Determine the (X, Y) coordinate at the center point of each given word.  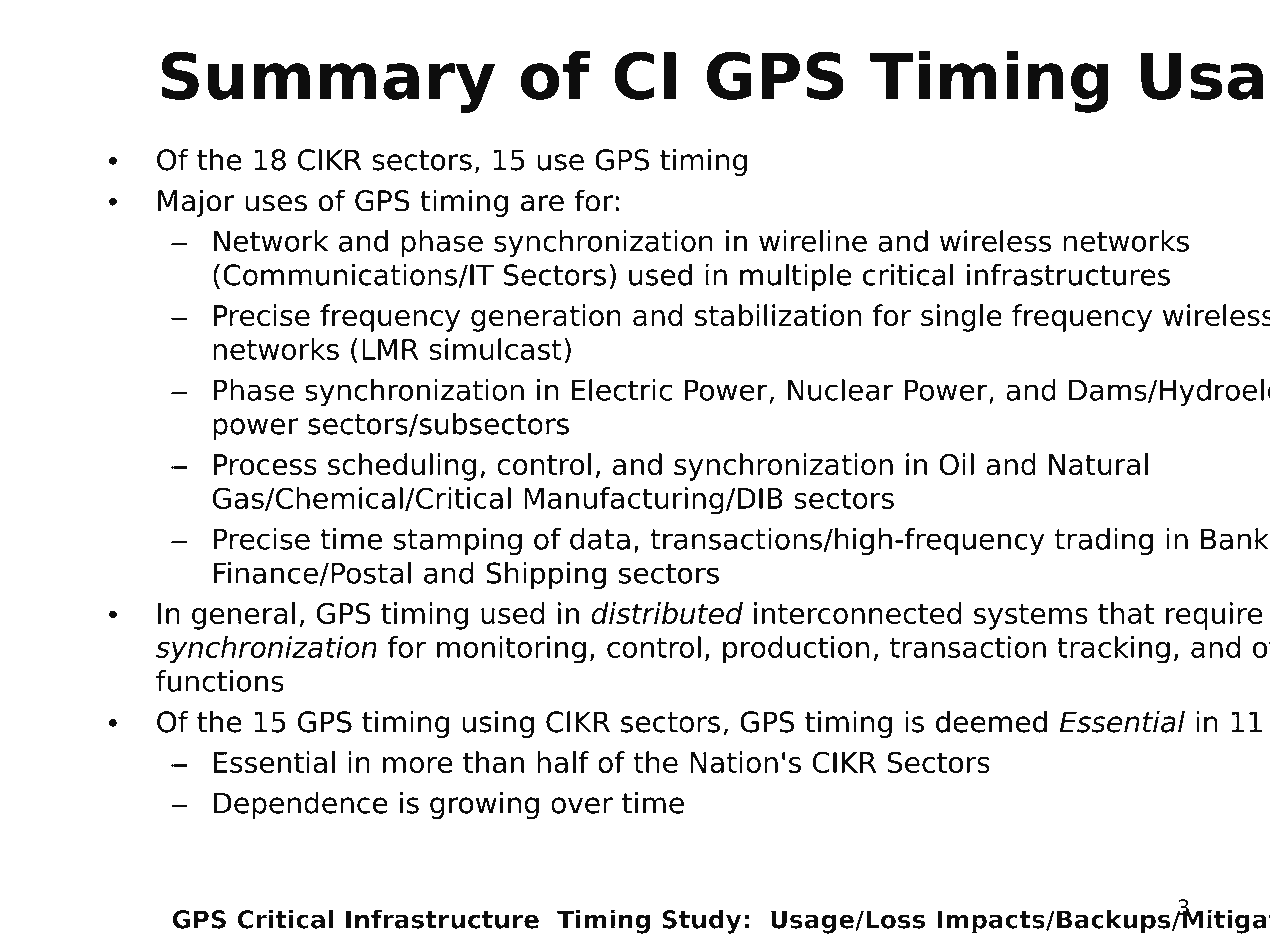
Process (265, 464)
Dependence (301, 805)
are (542, 203)
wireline (813, 241)
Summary (328, 82)
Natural (1098, 464)
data (600, 539)
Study (701, 921)
